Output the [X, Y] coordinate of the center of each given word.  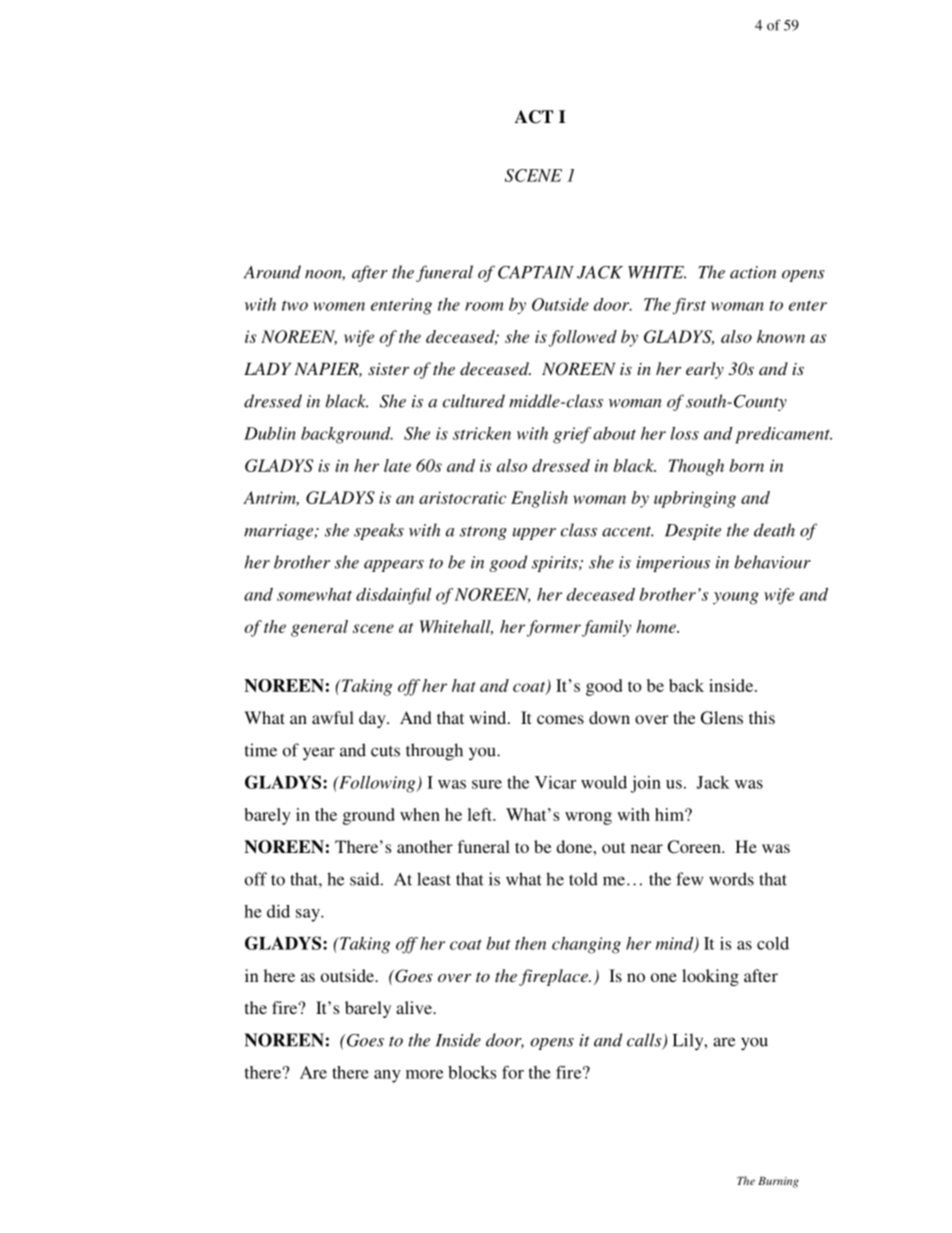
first [689, 306]
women [339, 306]
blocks [472, 1072]
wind [489, 717]
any [387, 1076]
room [484, 306]
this [762, 717]
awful [333, 717]
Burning [778, 1182]
